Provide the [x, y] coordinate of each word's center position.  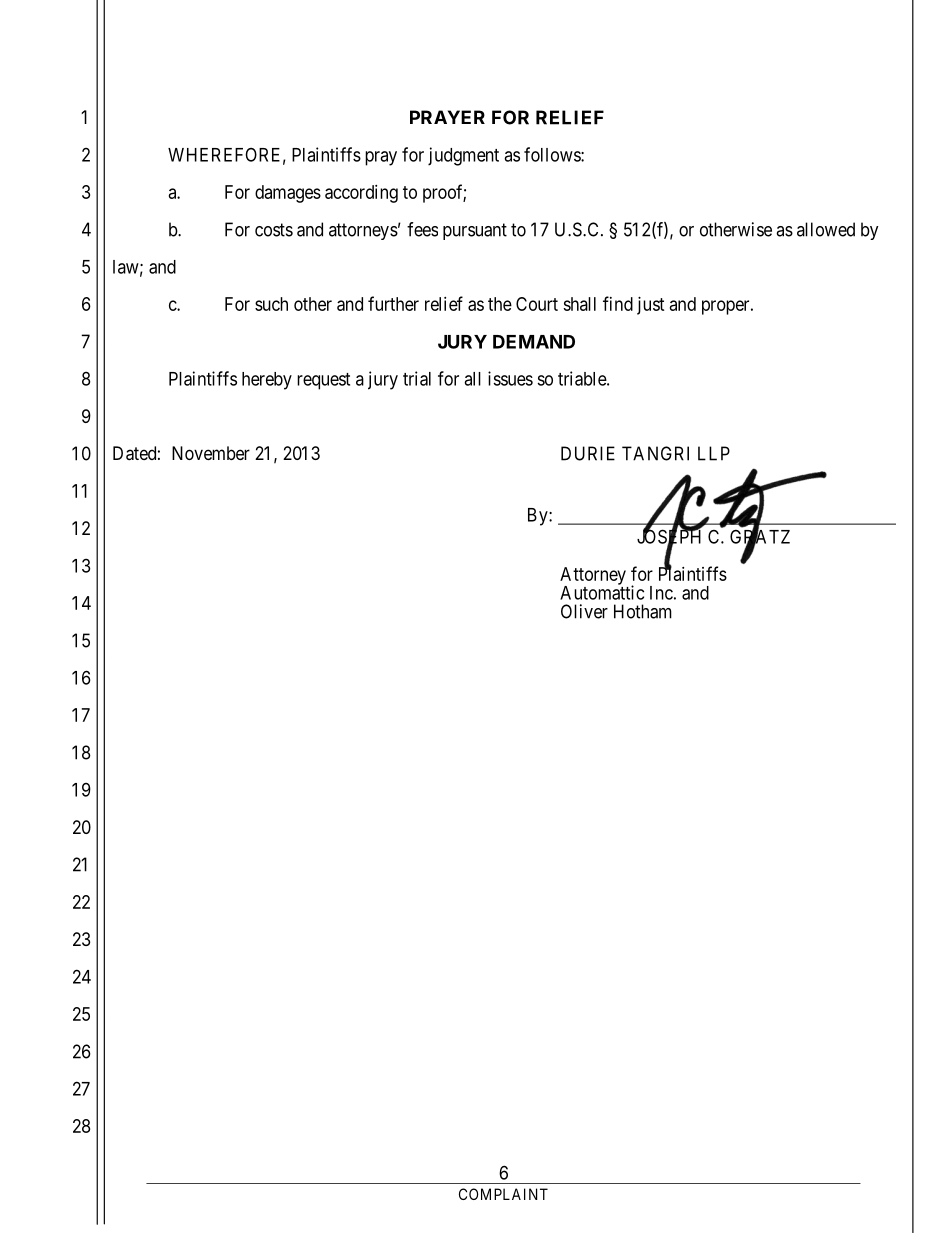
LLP [714, 453]
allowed [826, 229]
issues [510, 378]
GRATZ [760, 537]
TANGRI [655, 453]
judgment [463, 156]
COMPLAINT [503, 1194]
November [211, 453]
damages [288, 194]
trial [417, 378]
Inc [661, 593]
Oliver [584, 611]
